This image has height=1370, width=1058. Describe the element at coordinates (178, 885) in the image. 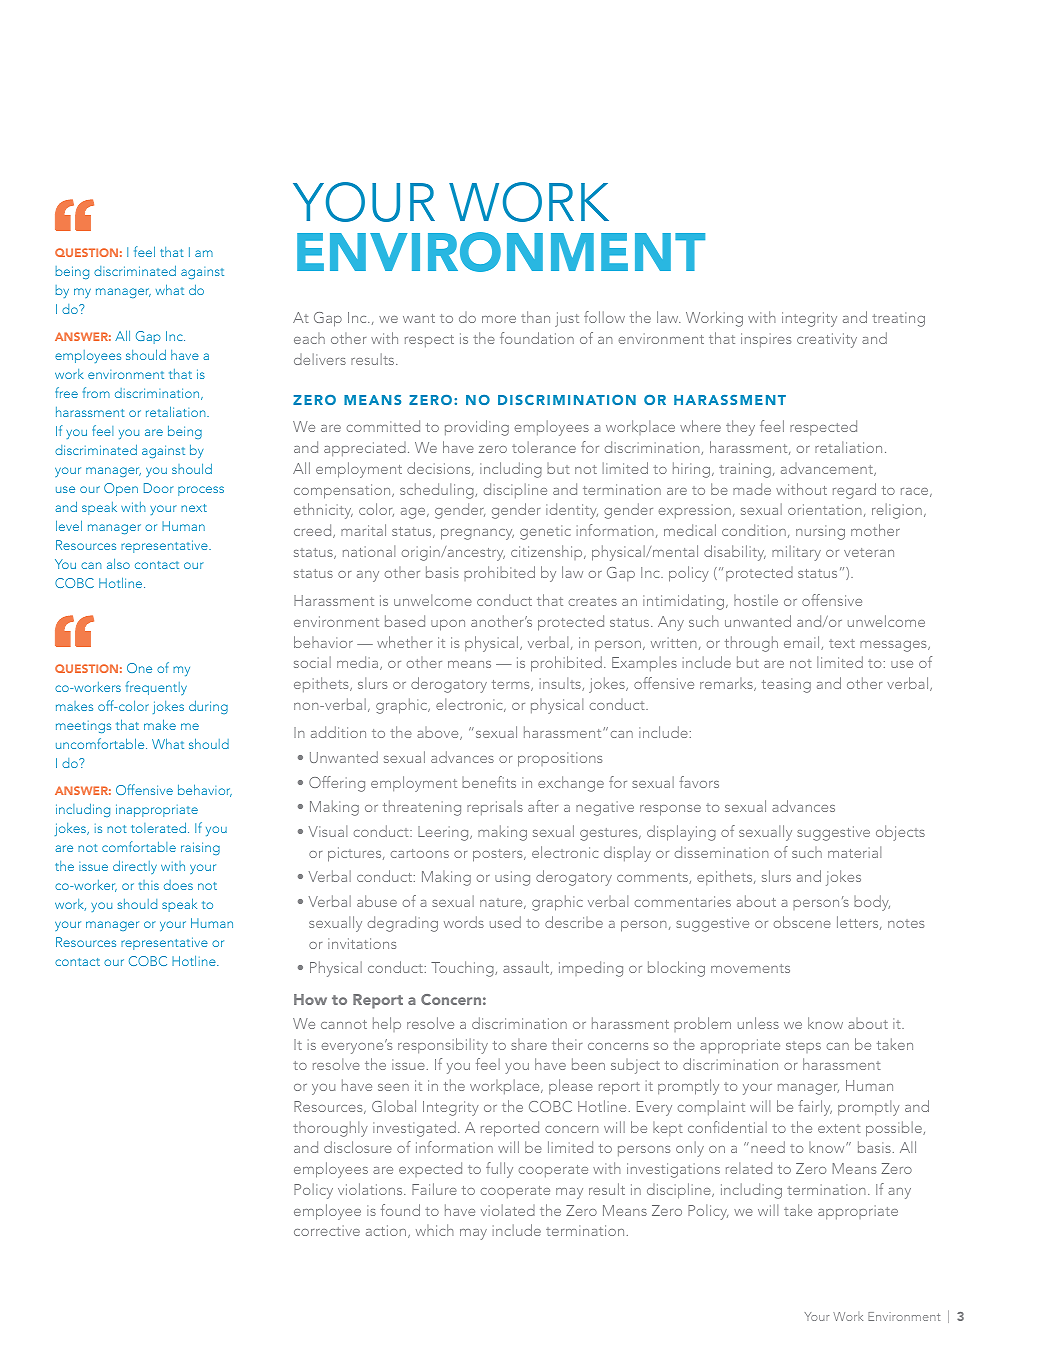

I see `does` at that location.
